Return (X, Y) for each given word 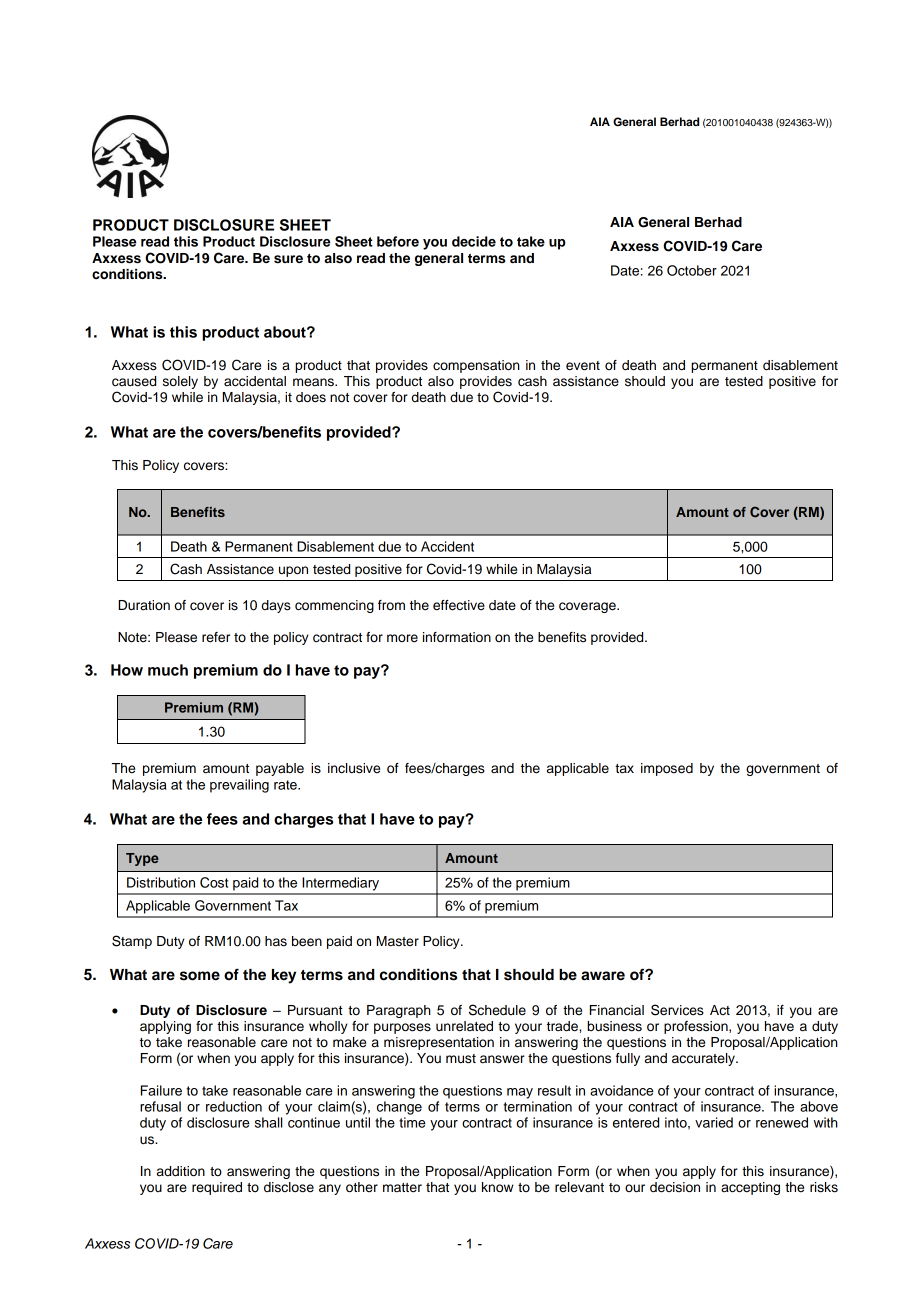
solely (180, 382)
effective (459, 605)
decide (474, 241)
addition (181, 1171)
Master (398, 941)
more (402, 638)
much (168, 670)
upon (293, 571)
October (692, 270)
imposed (667, 769)
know (498, 1187)
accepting (750, 1188)
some (200, 976)
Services (677, 1010)
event (583, 366)
